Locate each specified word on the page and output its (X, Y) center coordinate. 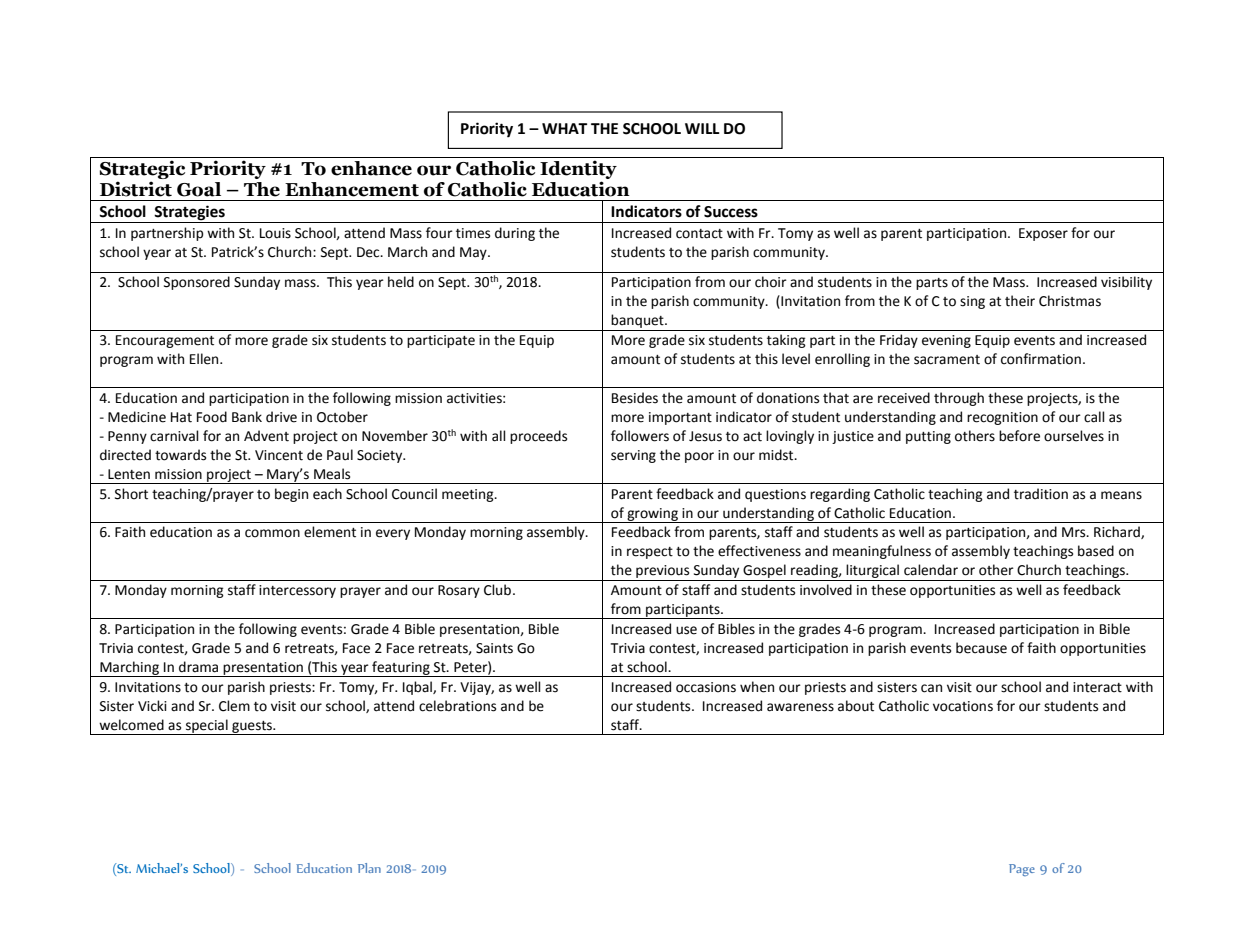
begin (291, 495)
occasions (706, 687)
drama (198, 667)
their (1020, 301)
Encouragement (165, 341)
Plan (369, 868)
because (981, 648)
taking (786, 341)
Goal (199, 189)
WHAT (564, 128)
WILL (702, 128)
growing (652, 515)
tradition (1041, 494)
